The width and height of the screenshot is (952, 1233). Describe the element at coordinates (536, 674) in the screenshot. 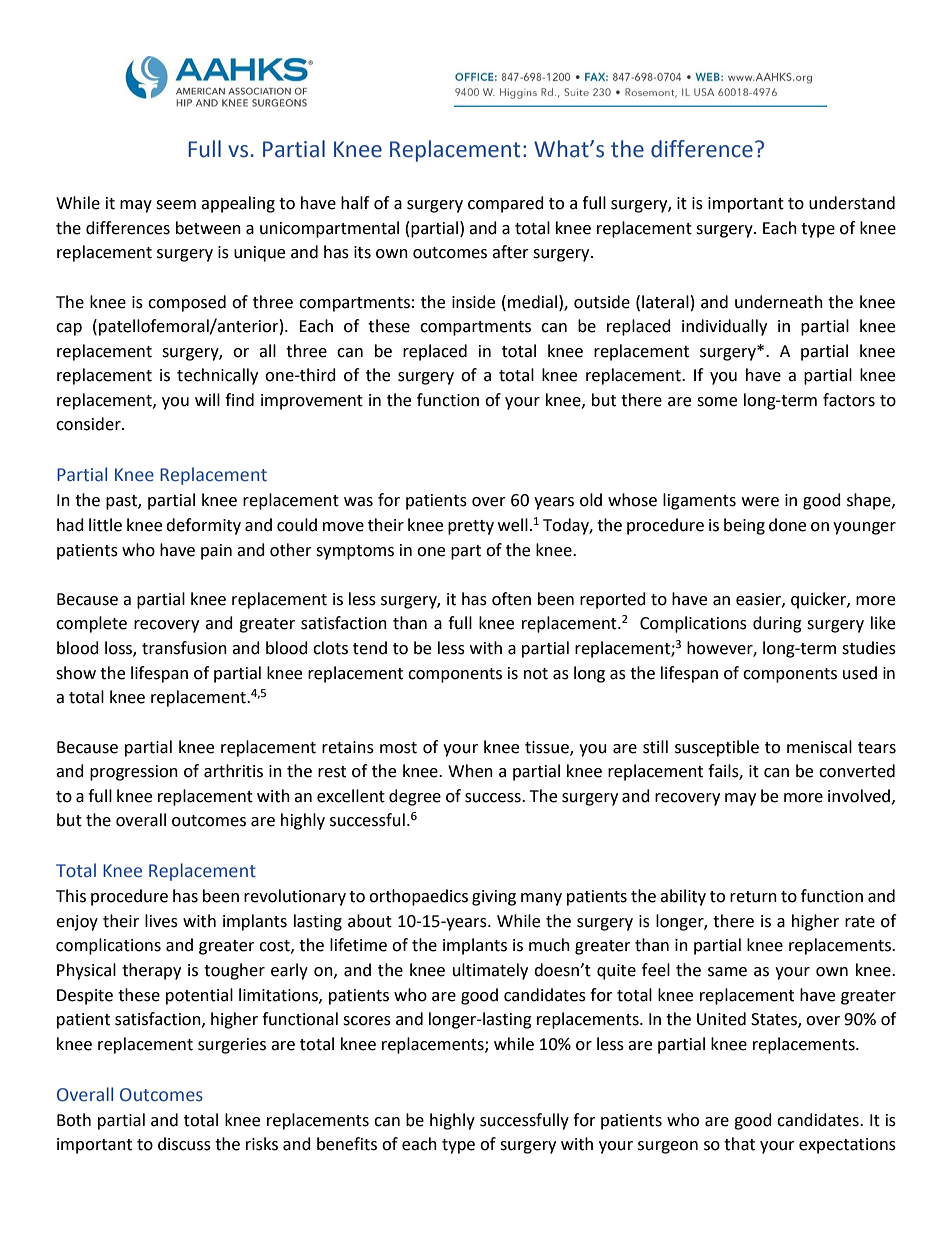

I see `not` at that location.
